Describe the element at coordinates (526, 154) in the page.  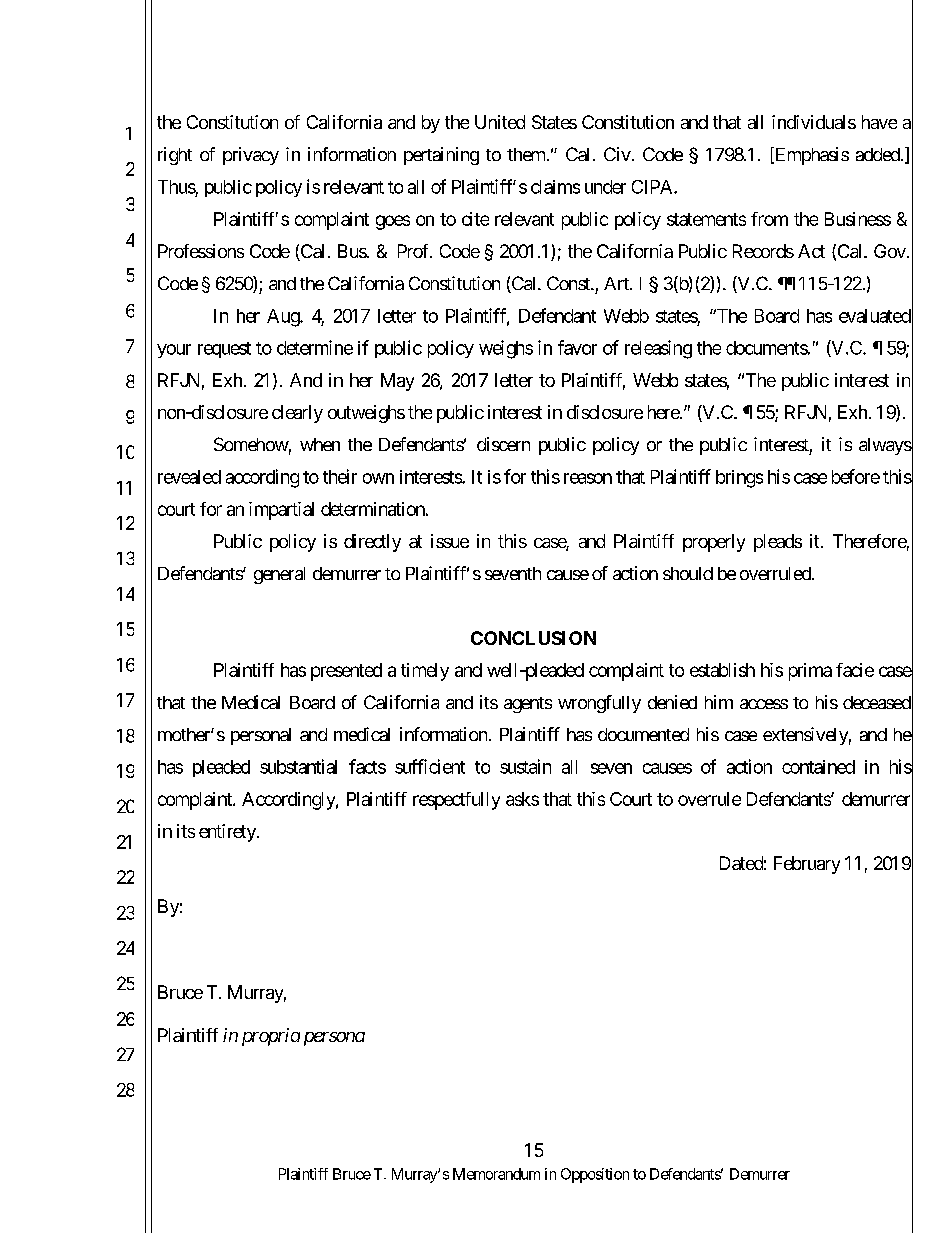
I see `them` at that location.
